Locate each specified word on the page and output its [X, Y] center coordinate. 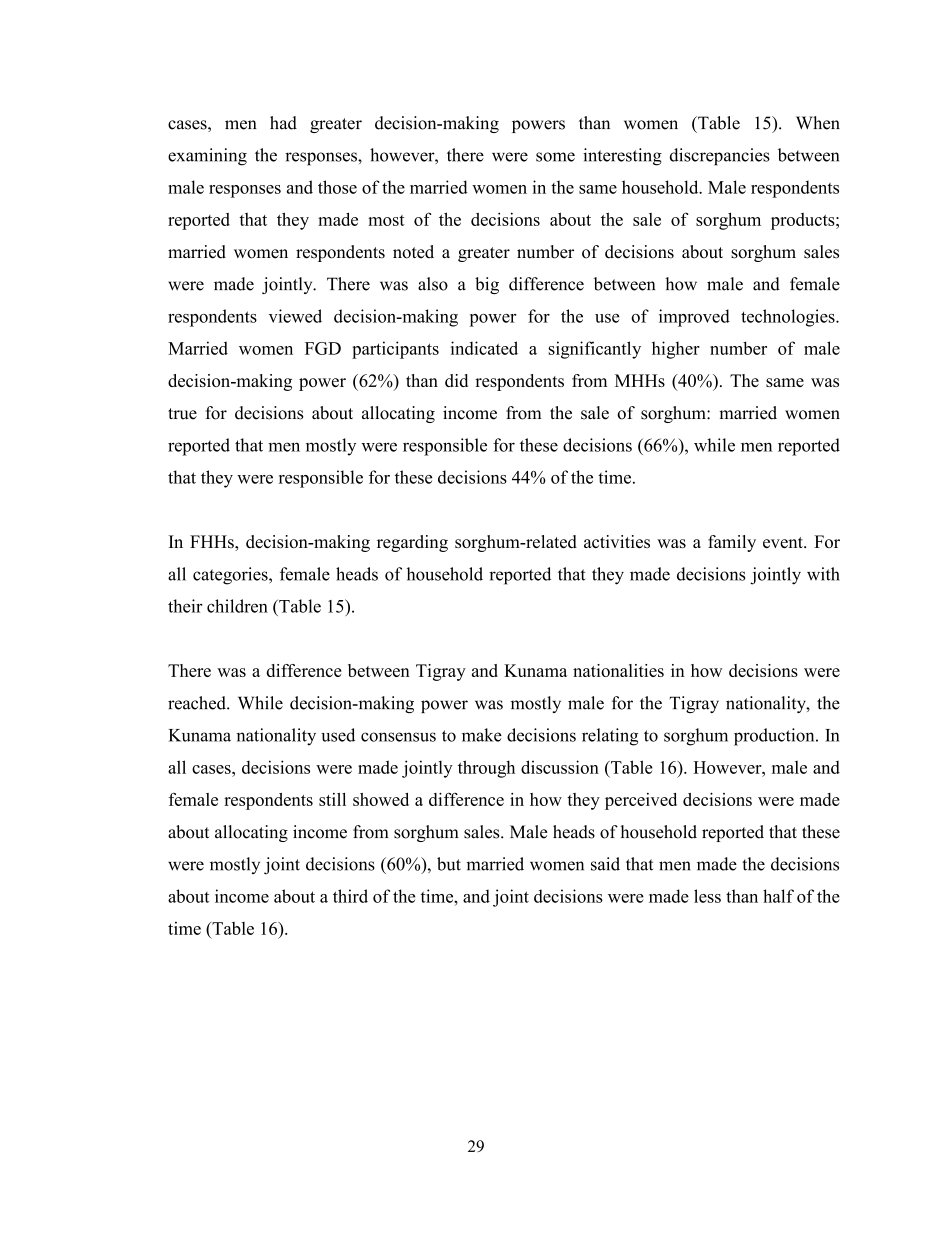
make [482, 735]
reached [198, 703]
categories [231, 576]
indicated [484, 348]
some [555, 157]
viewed [295, 316]
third [350, 896]
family [732, 543]
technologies [789, 318]
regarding [412, 543]
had [283, 123]
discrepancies [720, 157]
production [775, 737]
